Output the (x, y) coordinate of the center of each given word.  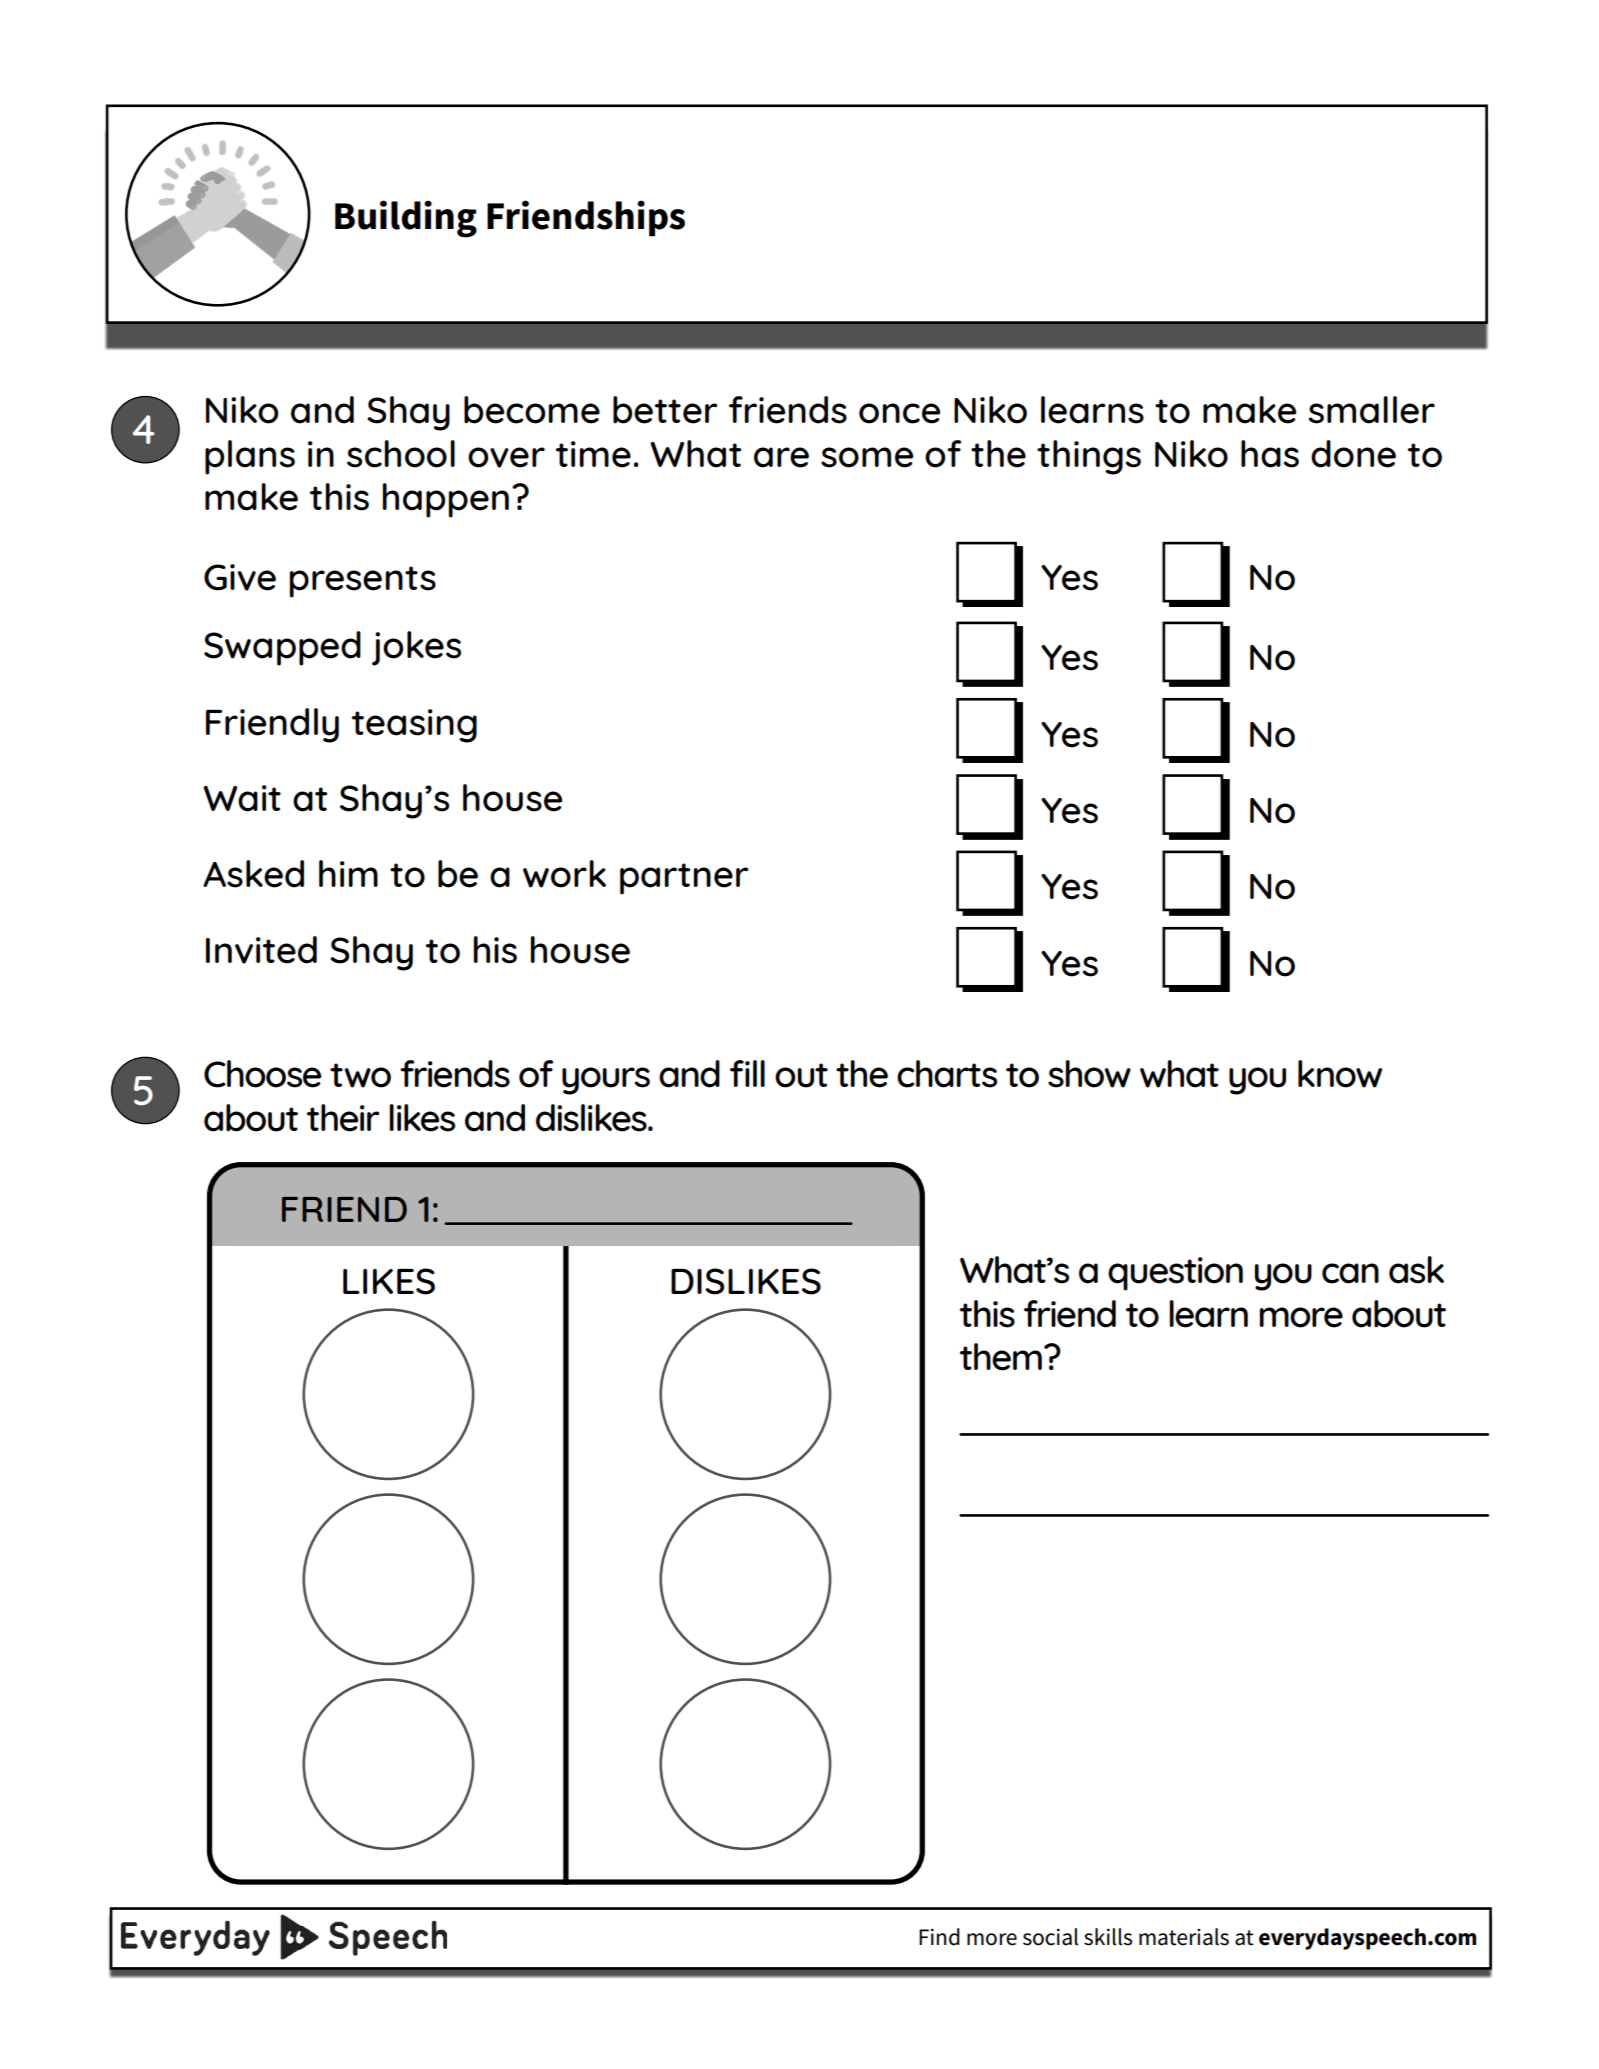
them (1001, 1357)
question (1175, 1274)
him (348, 873)
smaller (1372, 410)
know (1340, 1074)
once (899, 413)
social (1050, 1937)
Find (939, 1937)
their (343, 1118)
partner (684, 879)
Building (406, 219)
